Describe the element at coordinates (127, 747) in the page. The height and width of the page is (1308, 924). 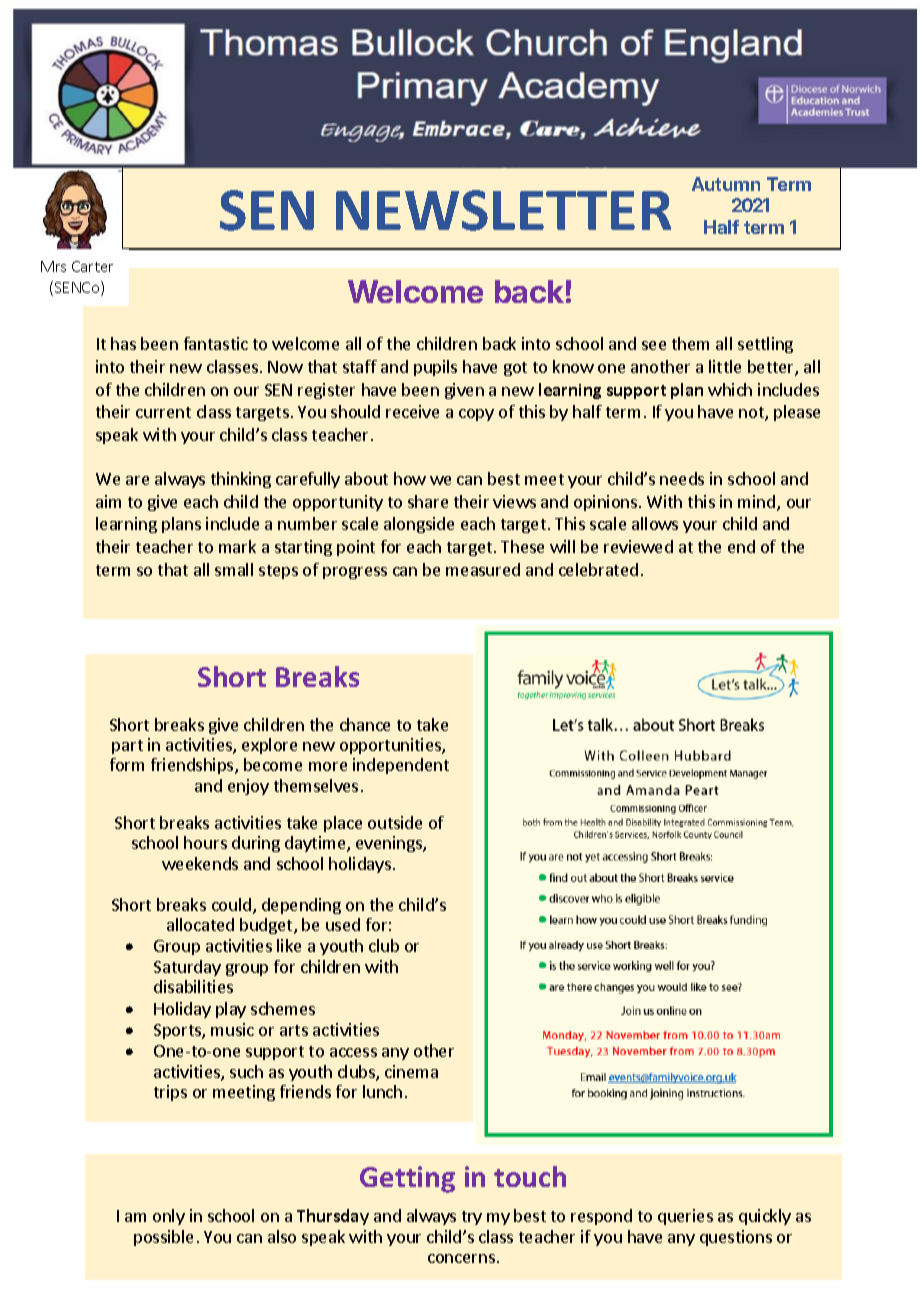
I see `part` at that location.
